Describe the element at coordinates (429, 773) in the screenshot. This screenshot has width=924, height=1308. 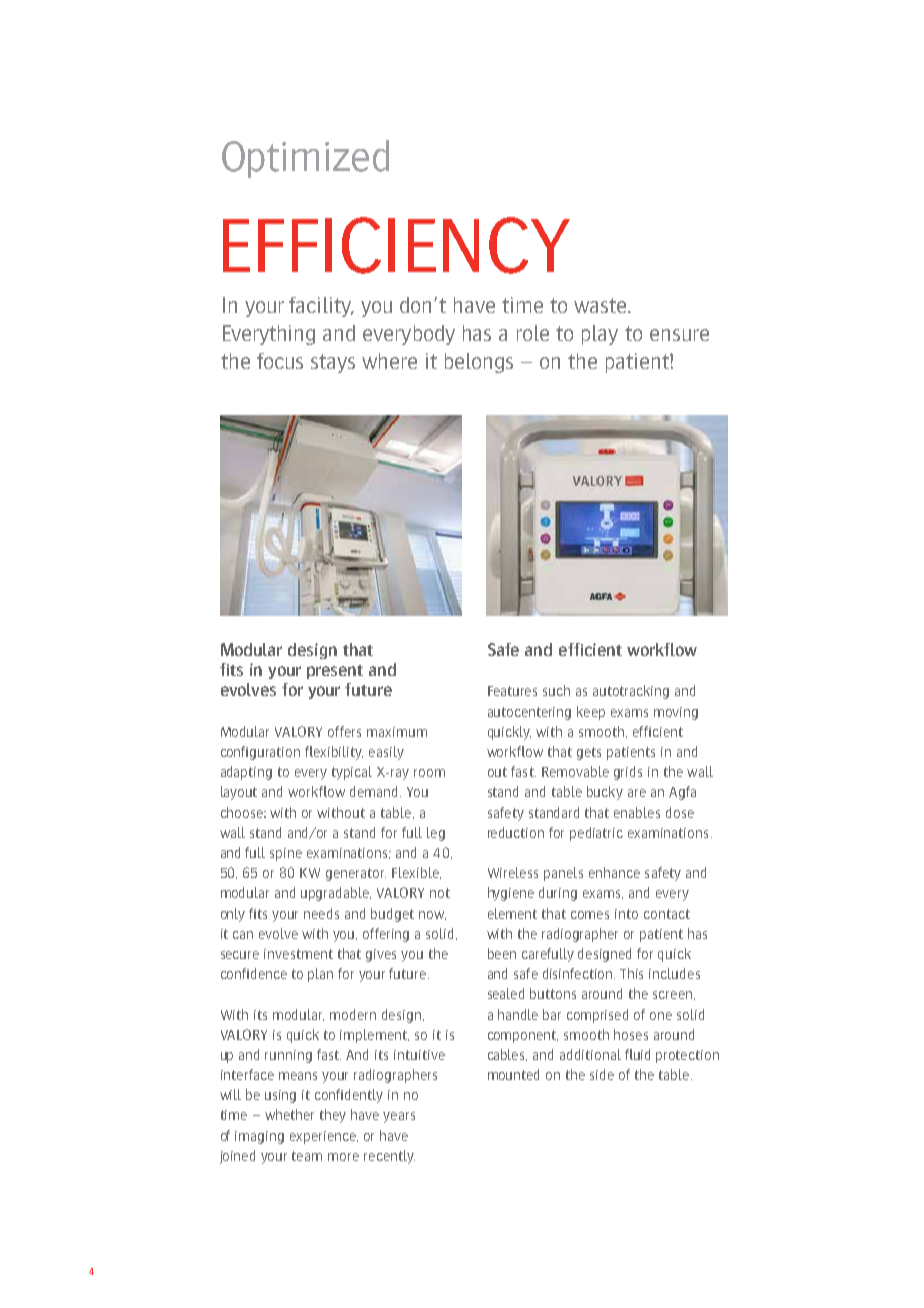
I see `room` at that location.
